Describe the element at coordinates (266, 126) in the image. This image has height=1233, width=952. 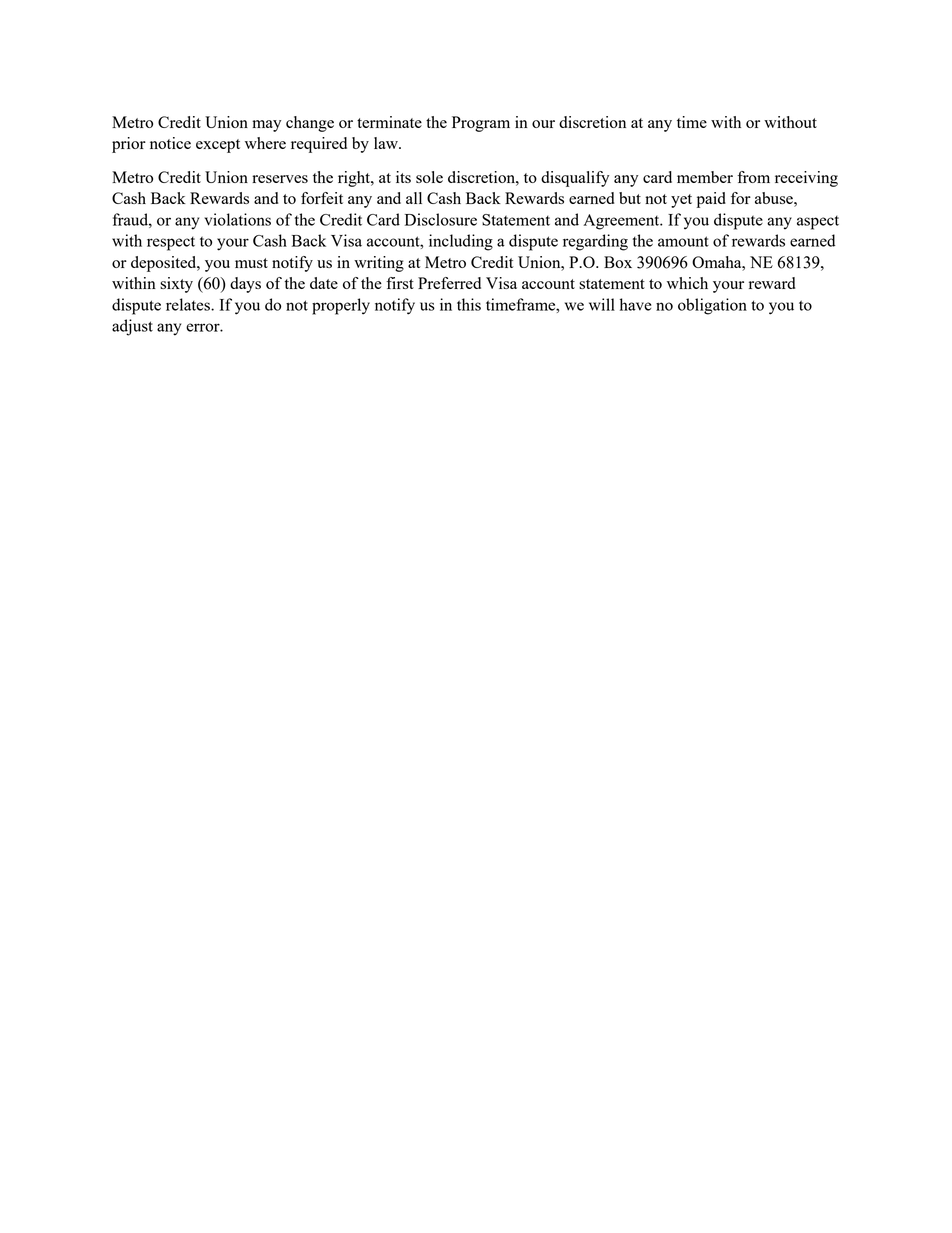
I see `may` at that location.
